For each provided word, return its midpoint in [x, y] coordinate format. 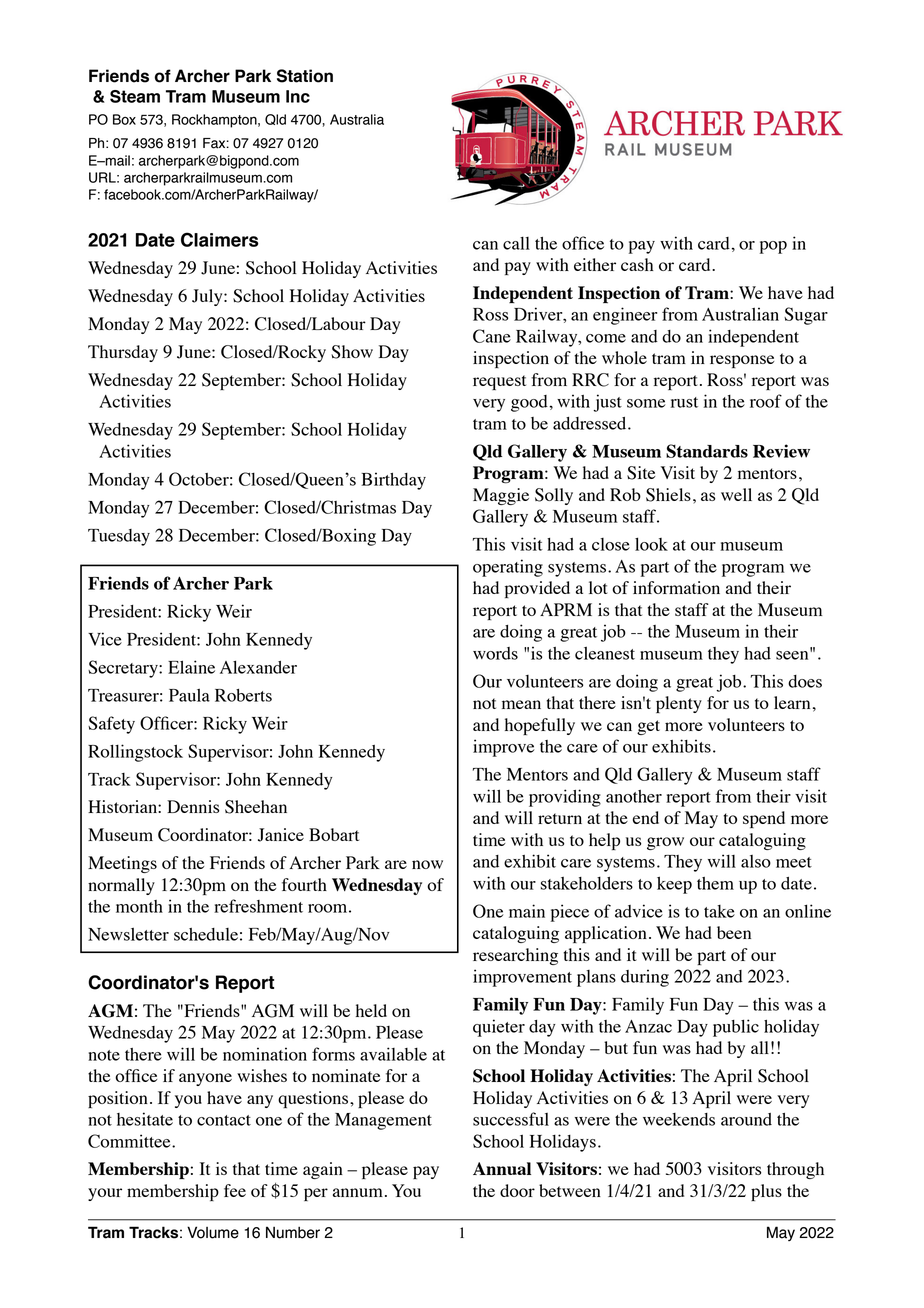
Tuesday [119, 537]
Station [305, 76]
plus [766, 1192]
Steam [135, 96]
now [427, 864]
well [736, 494]
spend [764, 819]
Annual [502, 1168]
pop [773, 247]
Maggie [501, 496]
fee [235, 1190]
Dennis [193, 806]
